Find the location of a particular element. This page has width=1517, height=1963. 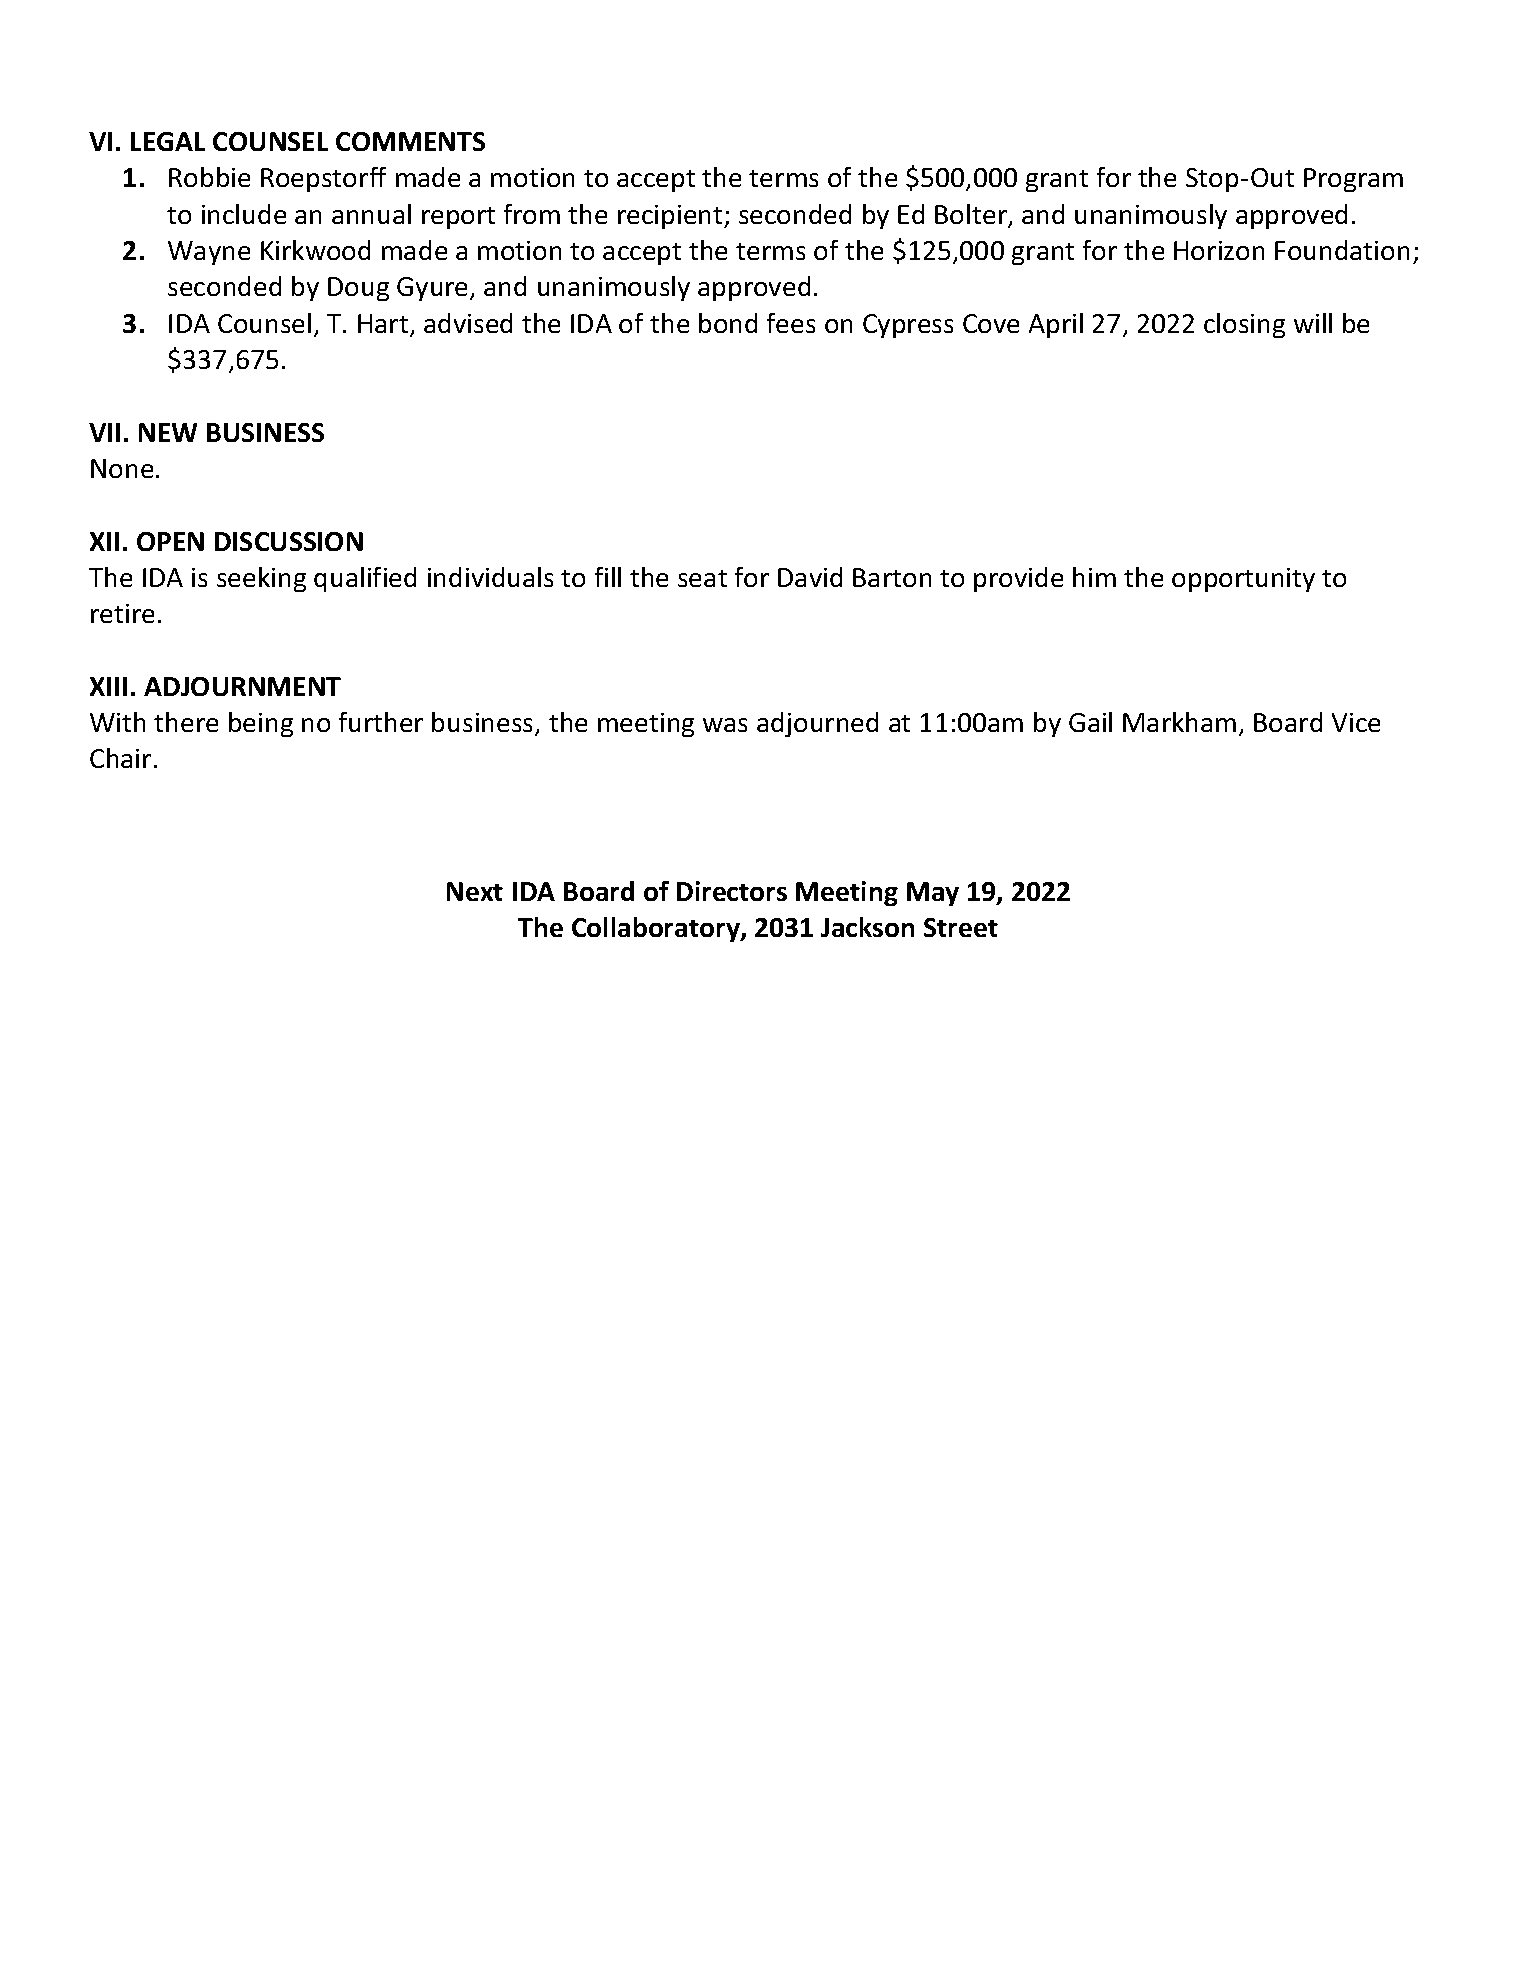

Robbie is located at coordinates (209, 177).
